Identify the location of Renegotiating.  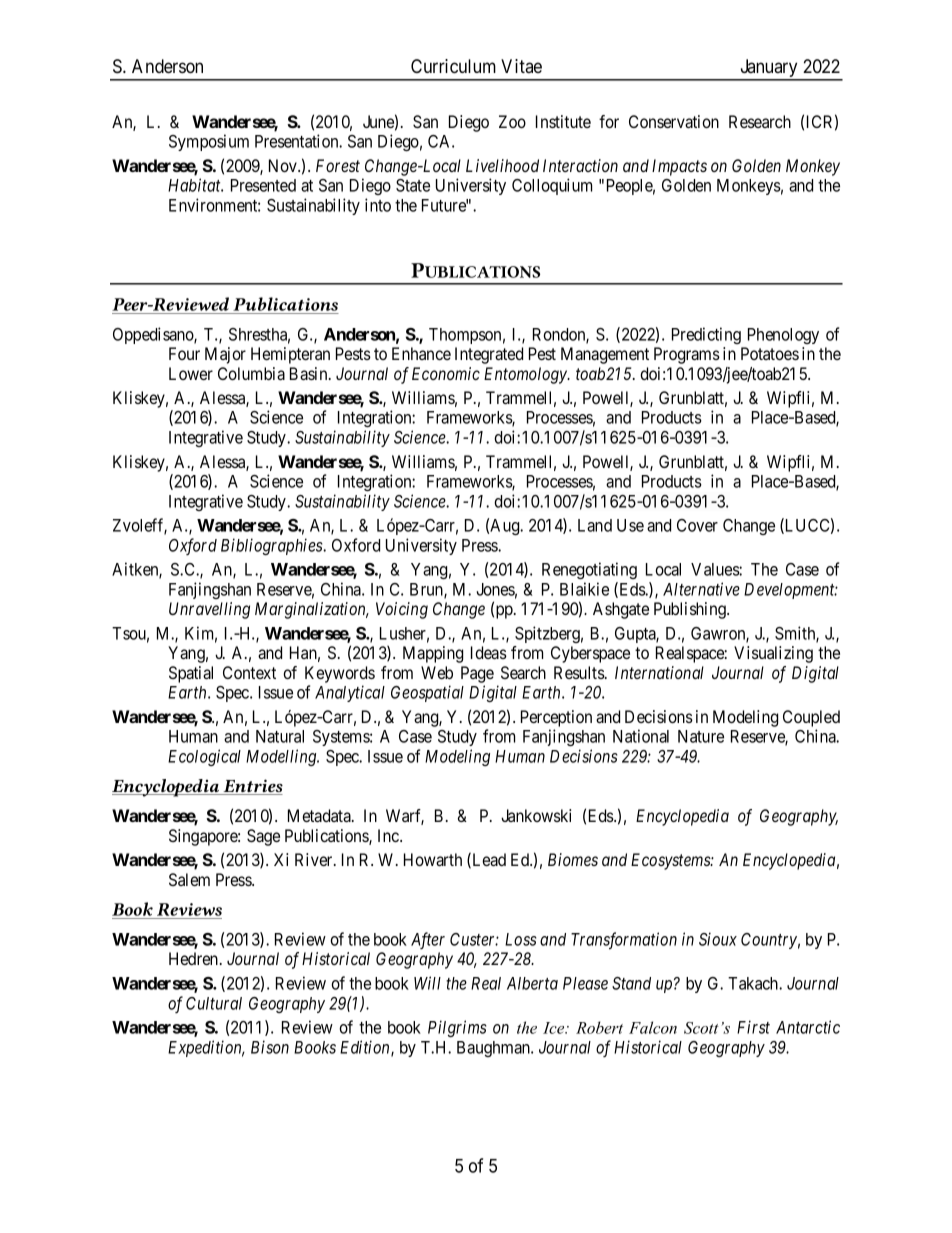
(589, 570).
